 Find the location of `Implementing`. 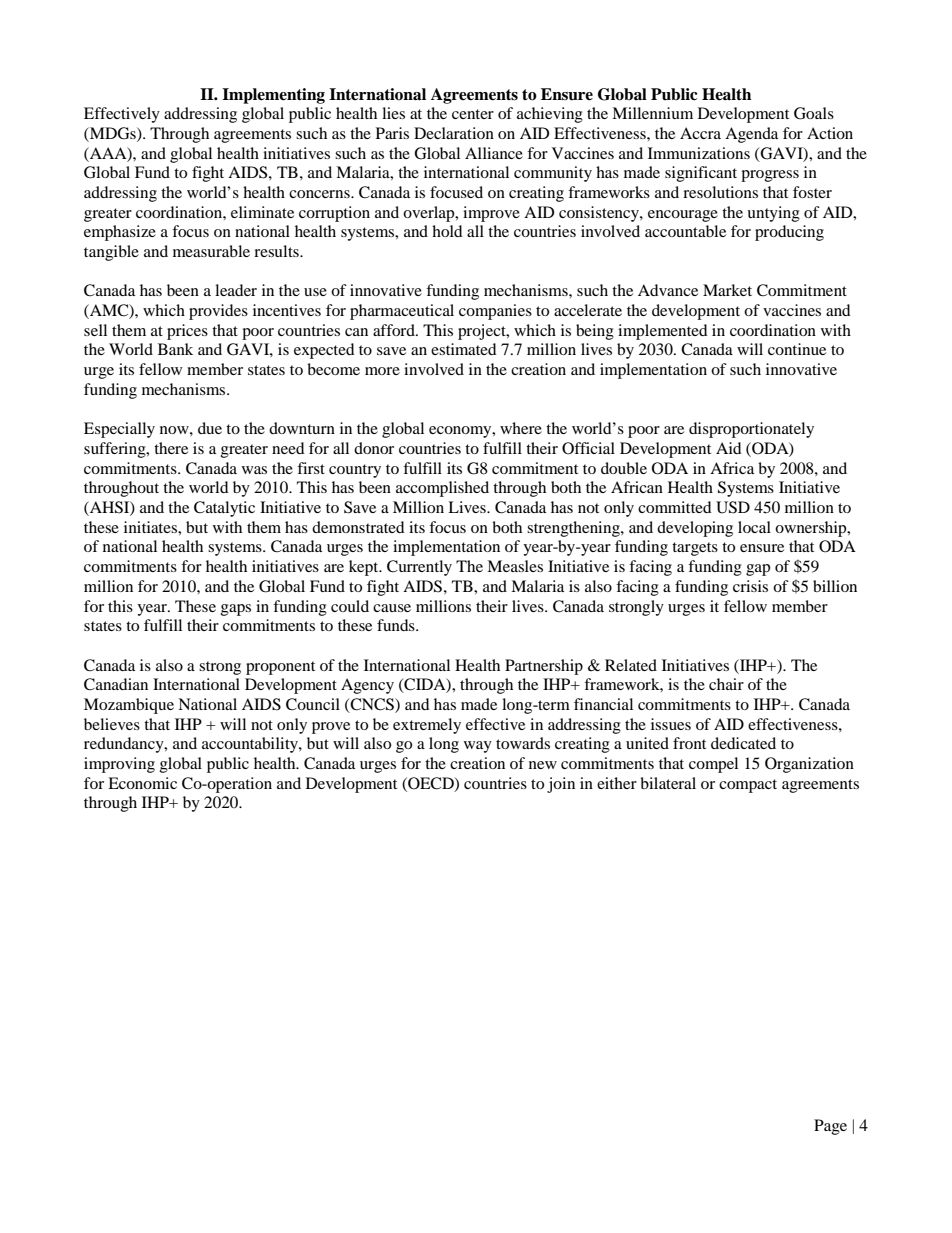

Implementing is located at coordinates (273, 96).
